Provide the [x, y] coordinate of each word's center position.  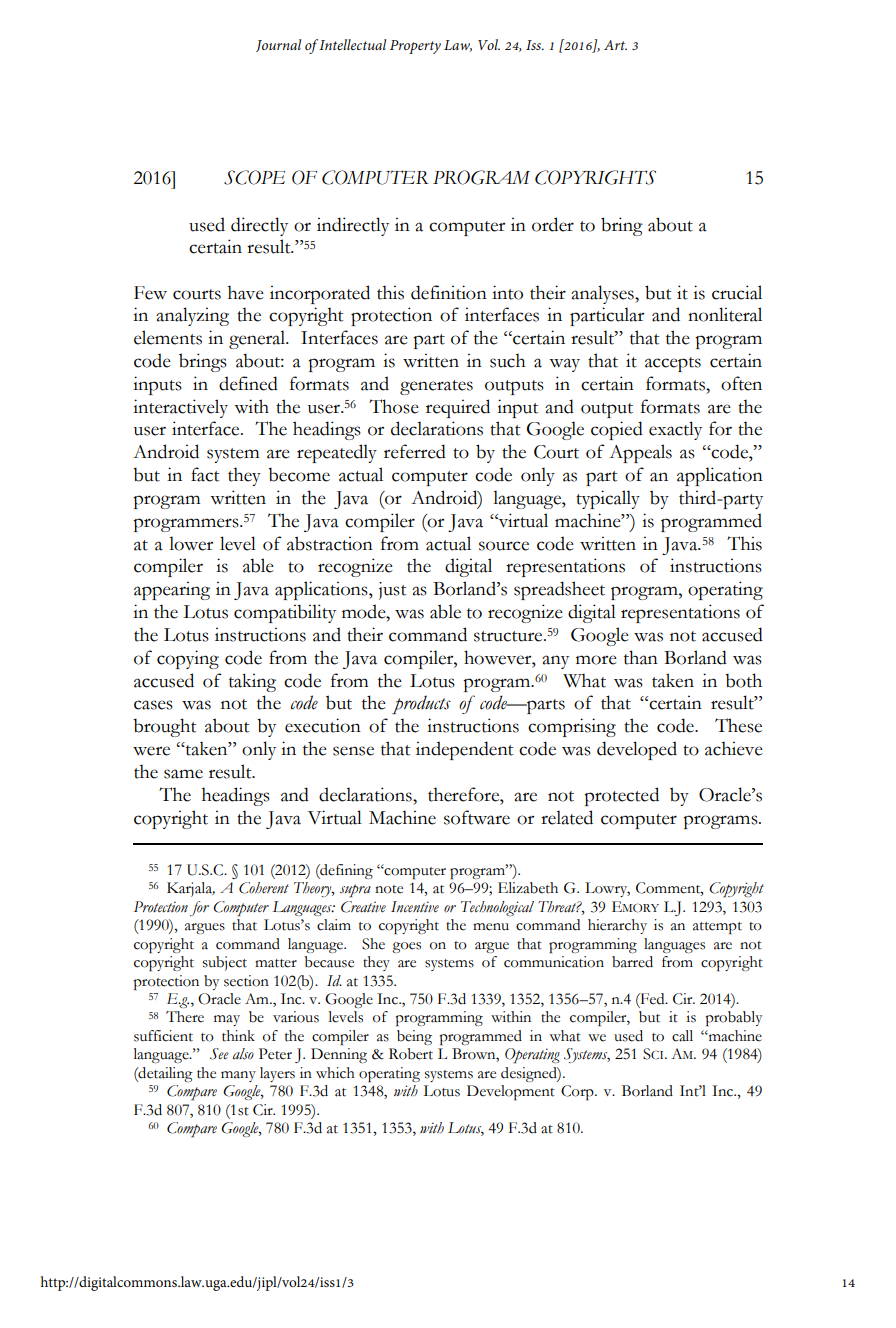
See [219, 1054]
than [641, 657]
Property [415, 47]
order [553, 224]
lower [191, 543]
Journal [278, 45]
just [392, 591]
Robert [411, 1054]
